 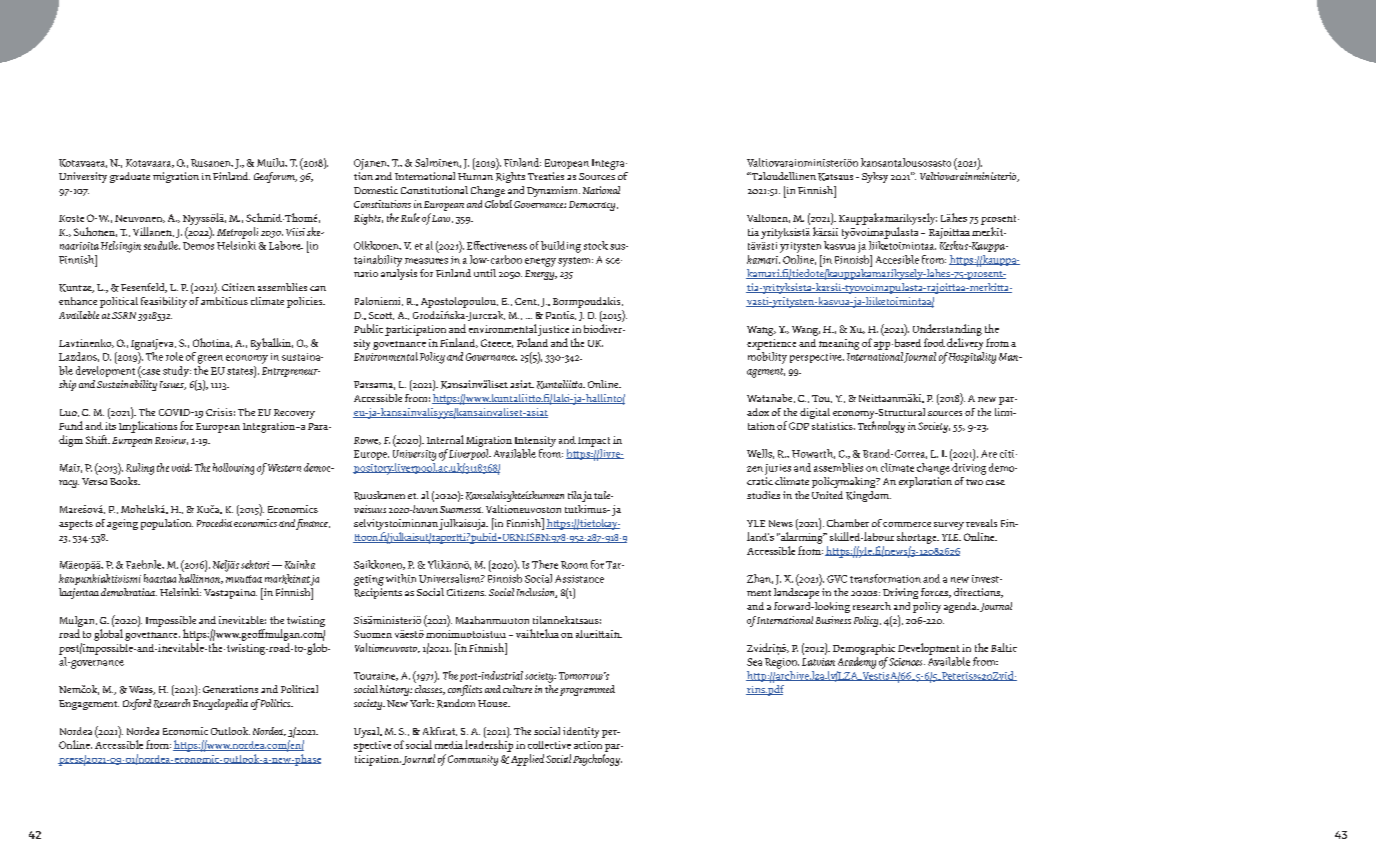 What do you see at coordinates (220, 704) in the screenshot?
I see `Encyclopedia` at bounding box center [220, 704].
